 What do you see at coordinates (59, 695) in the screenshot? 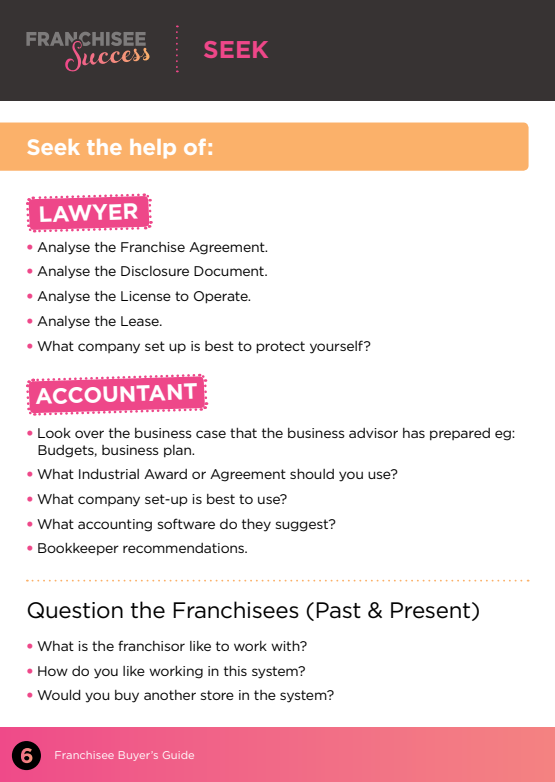
I see `Would` at bounding box center [59, 695].
